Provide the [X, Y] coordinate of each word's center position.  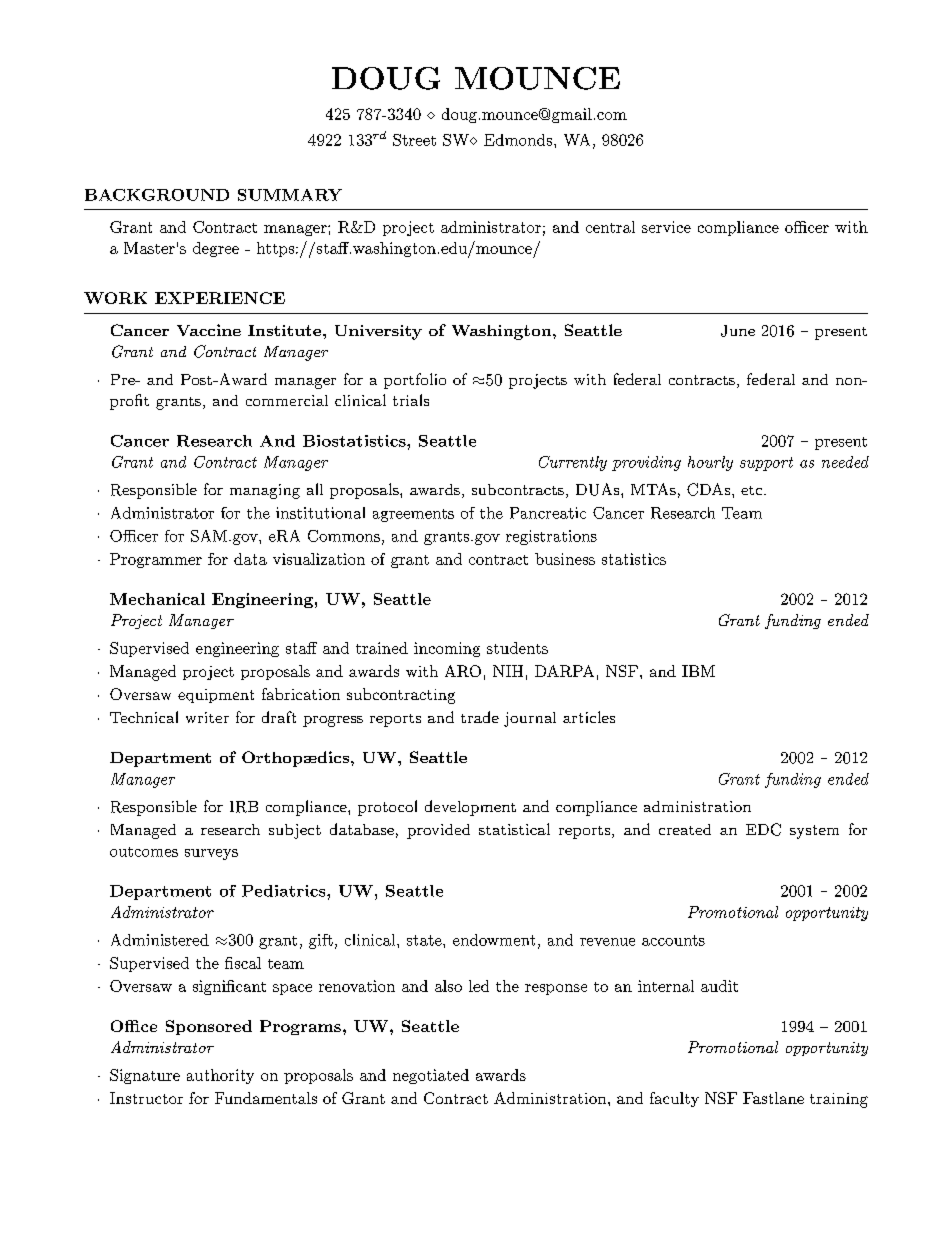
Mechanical [157, 599]
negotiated [431, 1076]
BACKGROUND [157, 195]
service [666, 227]
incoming [447, 649]
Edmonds [518, 140]
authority [220, 1076]
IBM [698, 671]
